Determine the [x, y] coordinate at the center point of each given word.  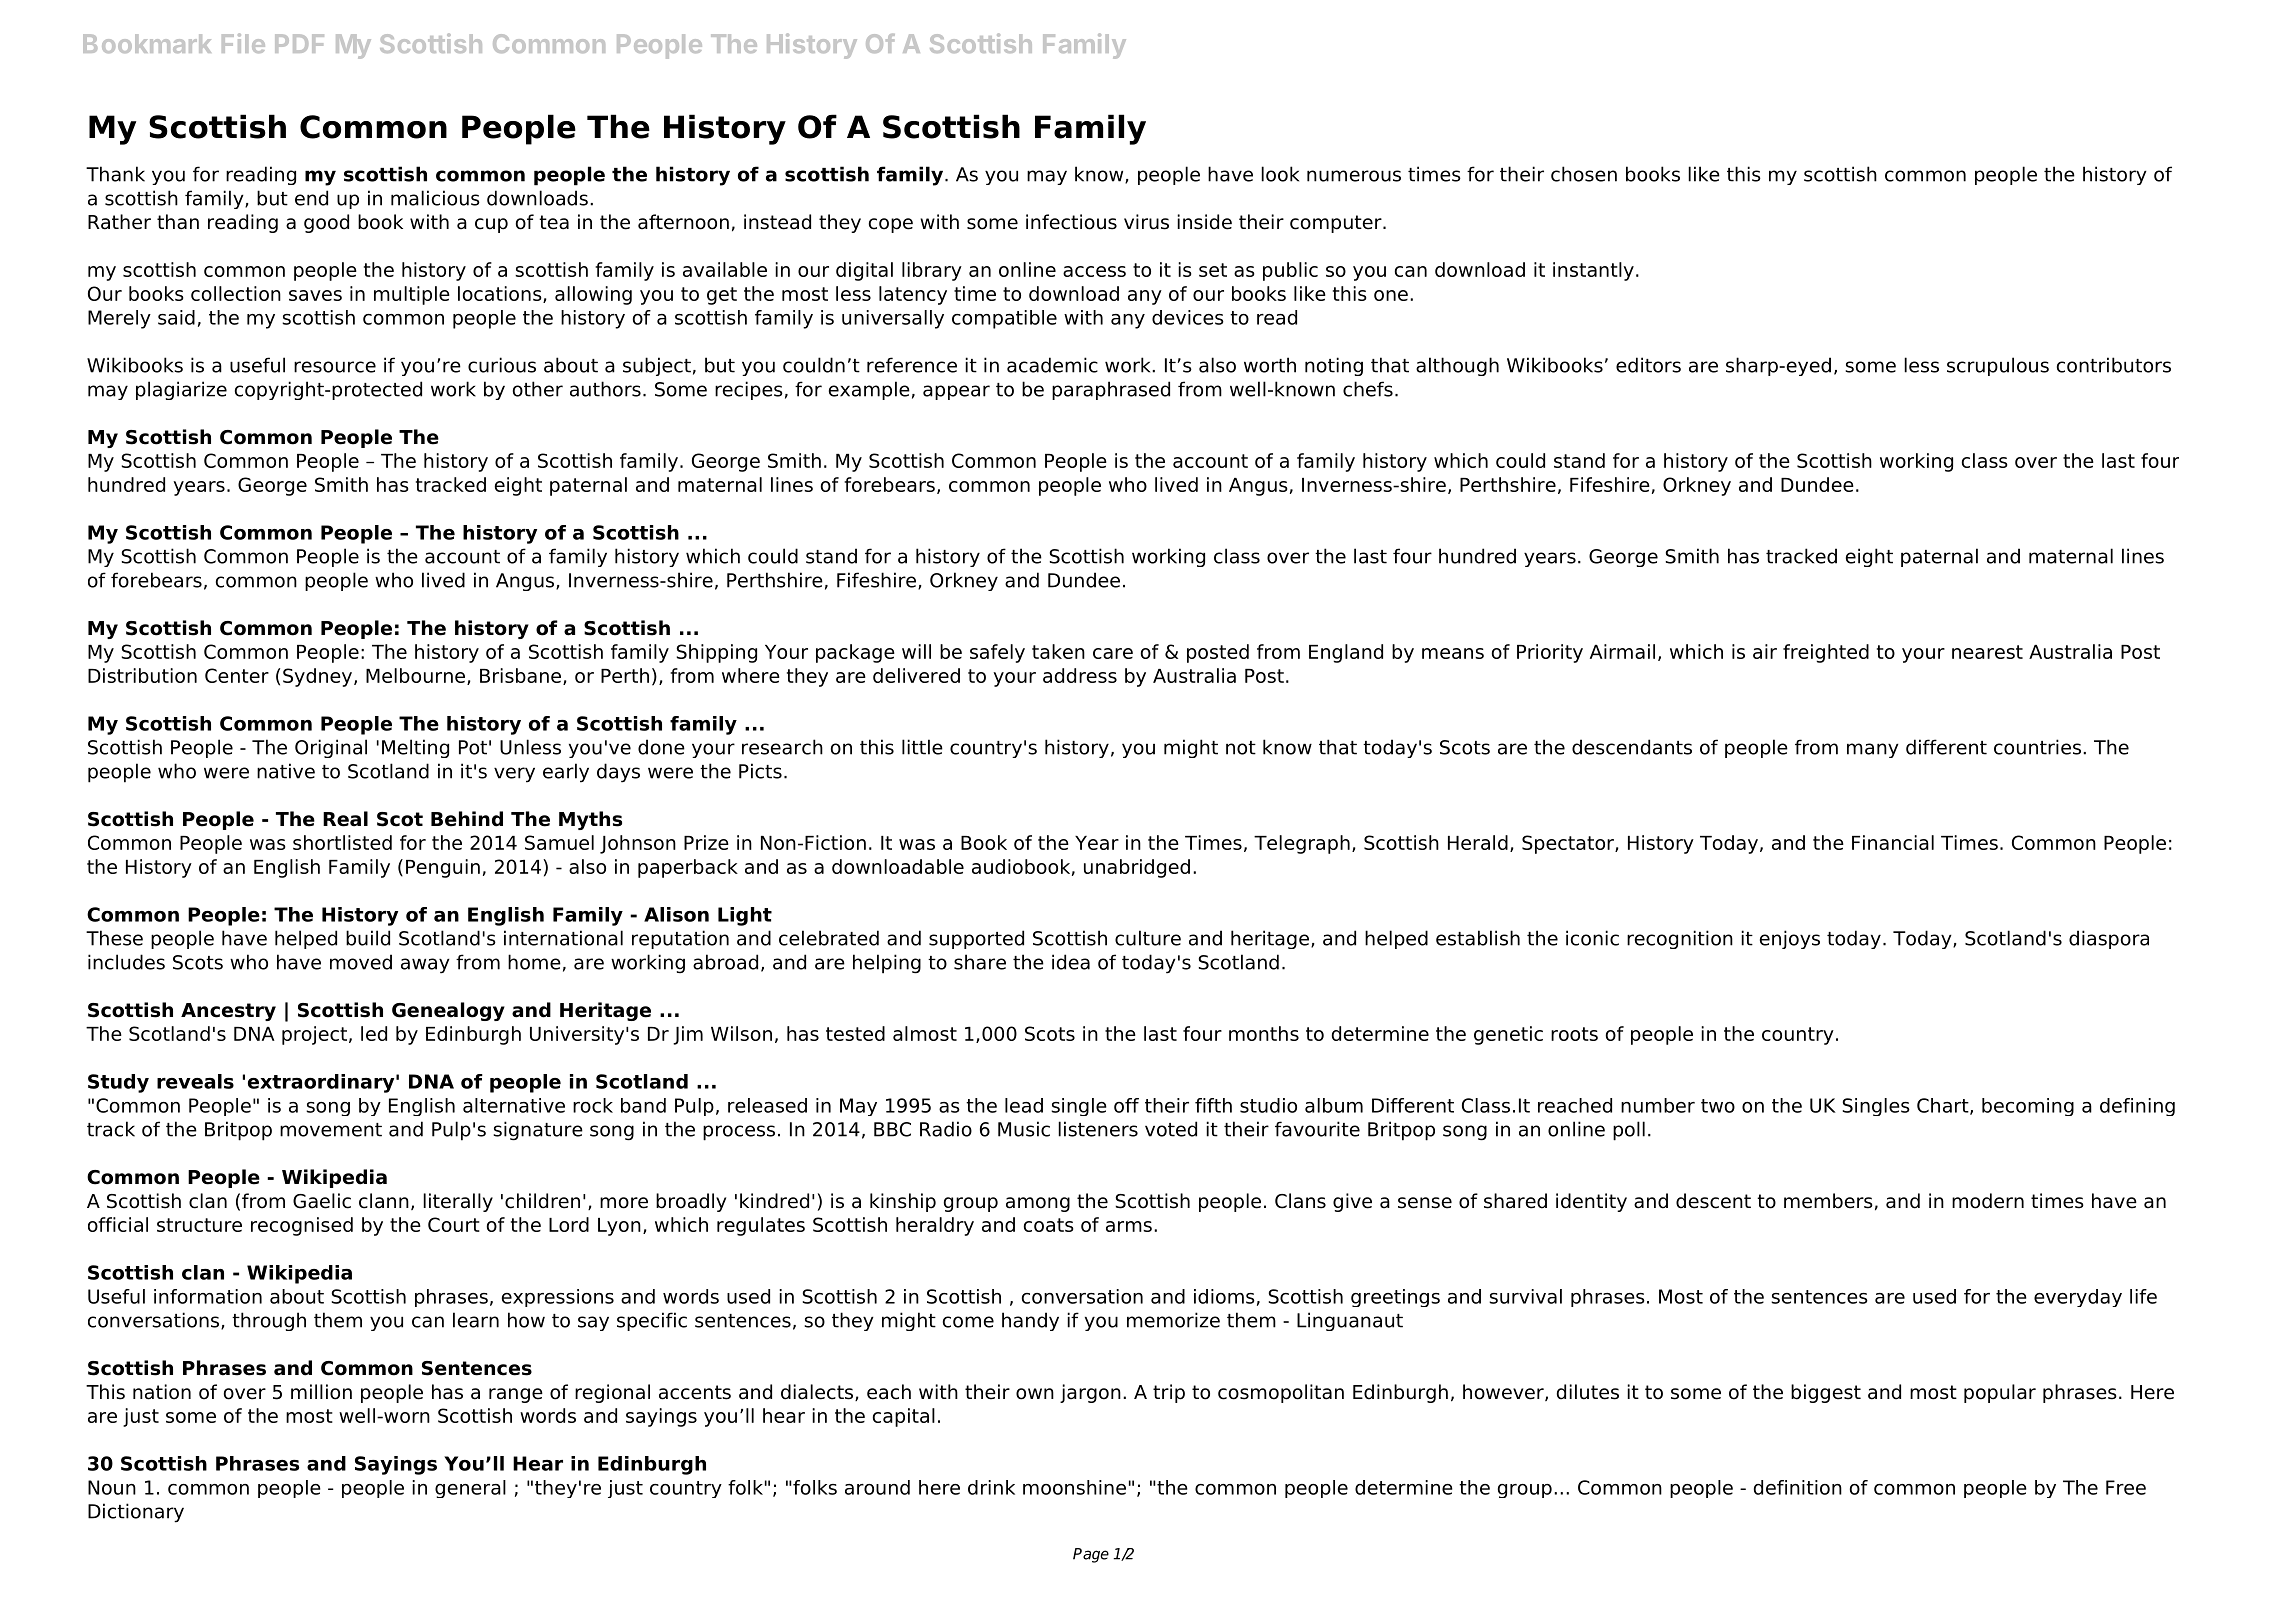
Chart [1944, 1106]
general [470, 1489]
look [1280, 174]
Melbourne [415, 675]
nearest [1987, 652]
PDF [299, 43]
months [1264, 1033]
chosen [1584, 174]
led [374, 1033]
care [1113, 653]
